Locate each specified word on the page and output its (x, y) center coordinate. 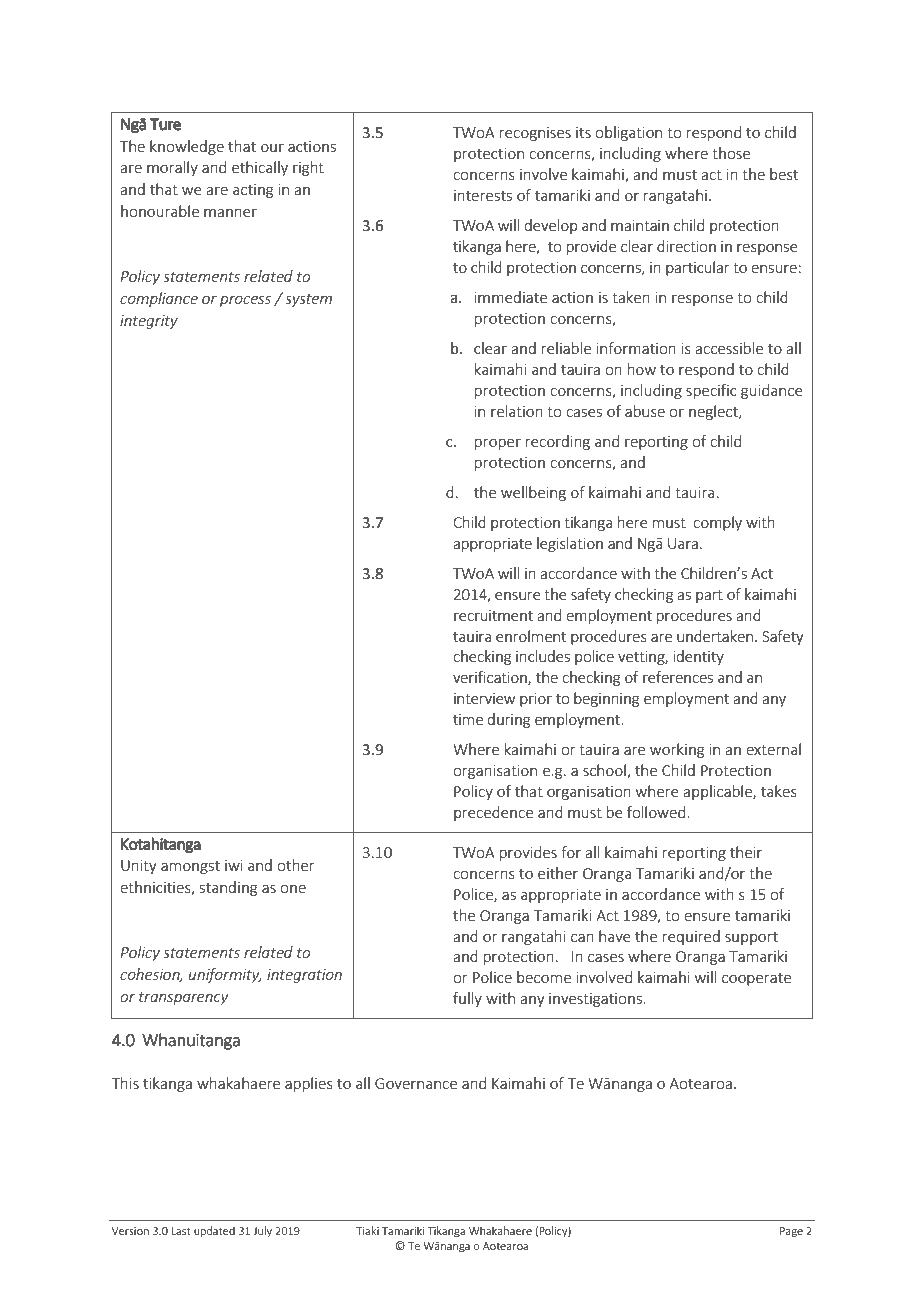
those (731, 153)
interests (483, 195)
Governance (416, 1083)
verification (491, 678)
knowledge (187, 147)
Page (791, 1232)
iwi (234, 865)
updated (214, 1231)
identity (699, 657)
